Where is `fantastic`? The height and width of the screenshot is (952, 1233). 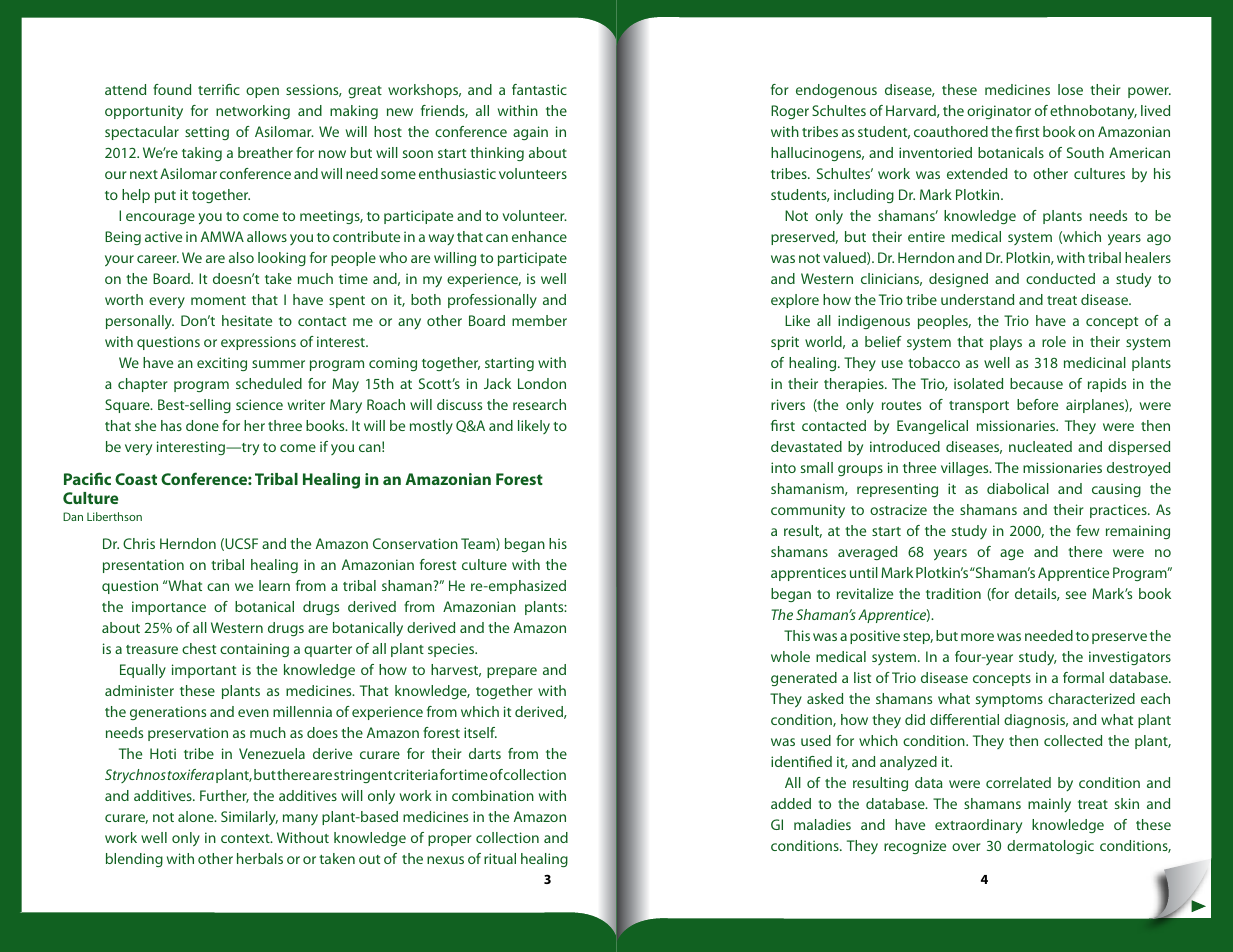 fantastic is located at coordinates (539, 89).
